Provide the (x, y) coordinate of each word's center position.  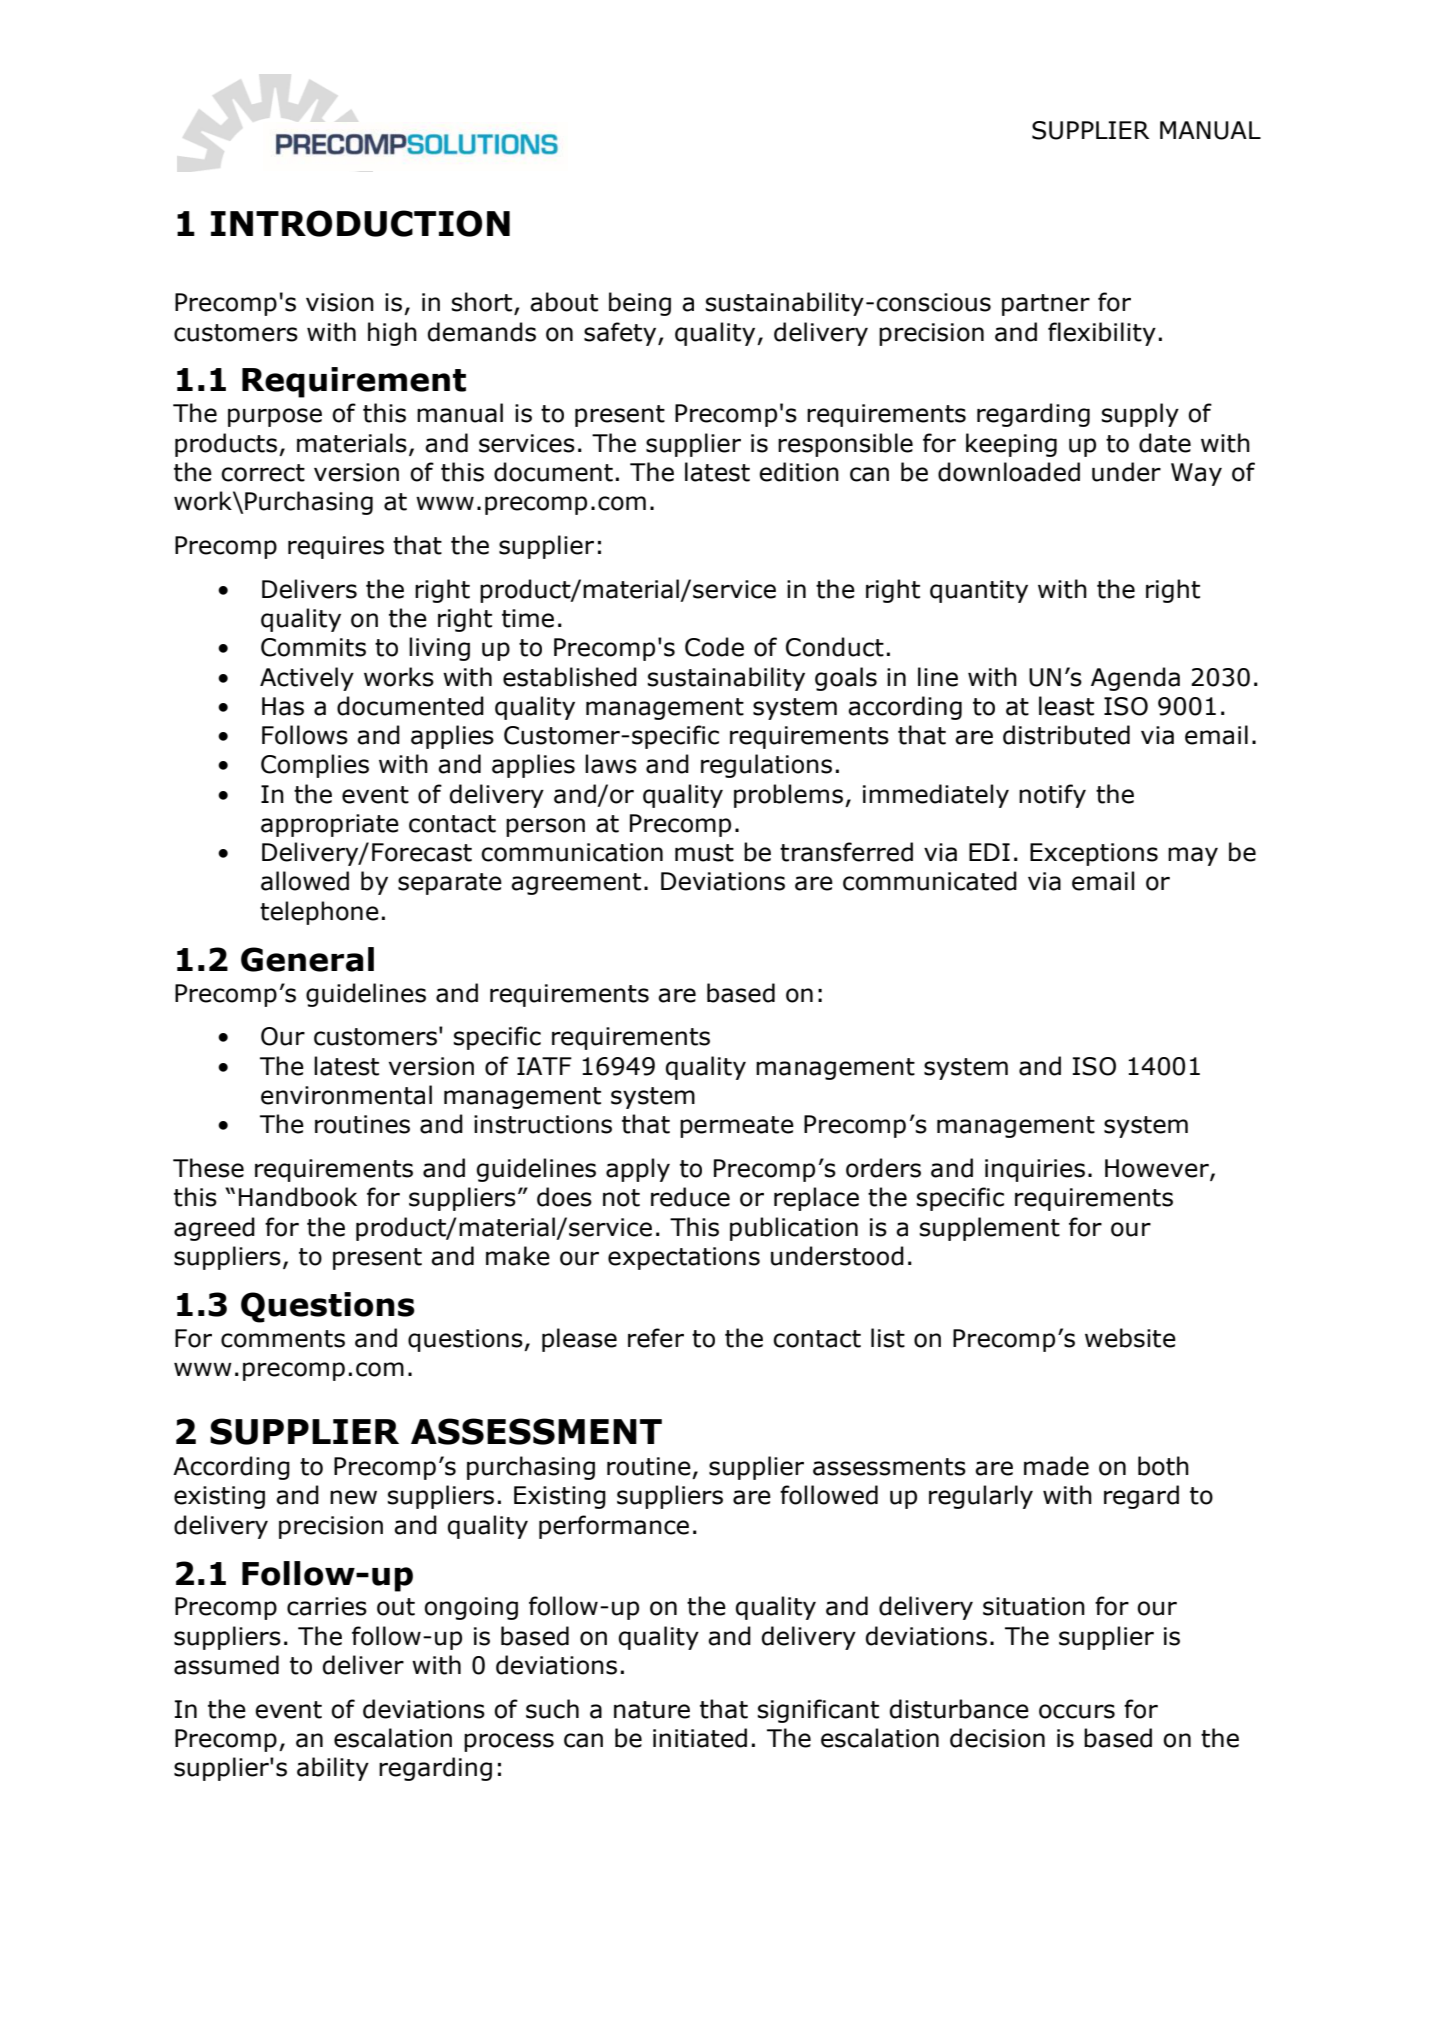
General (307, 959)
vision (340, 302)
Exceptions (1094, 854)
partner (1046, 305)
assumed (226, 1665)
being (640, 304)
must (704, 853)
